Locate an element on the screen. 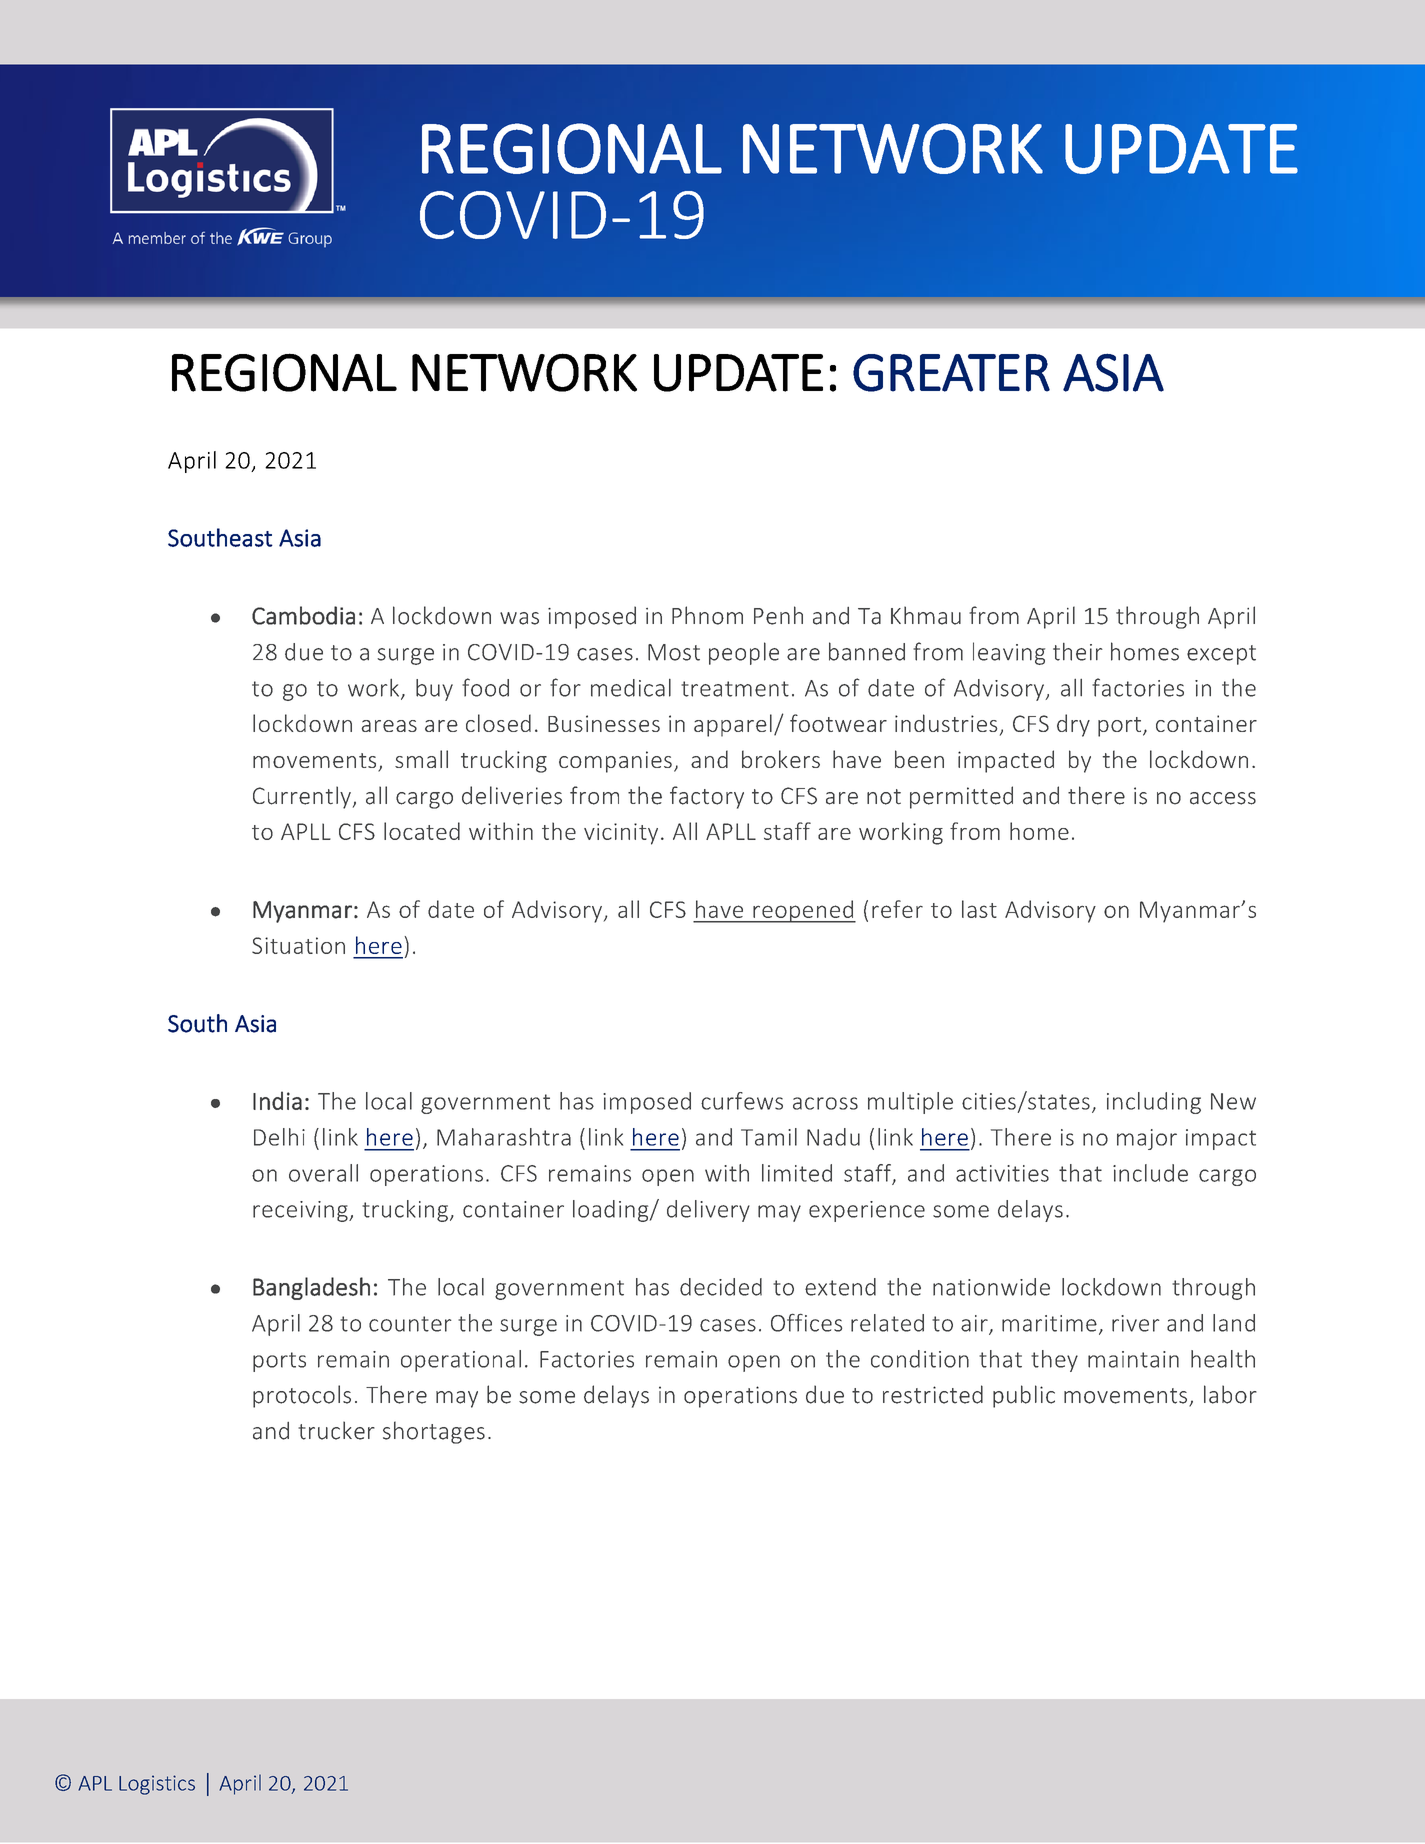 Image resolution: width=1425 pixels, height=1844 pixels. Currently is located at coordinates (302, 797).
